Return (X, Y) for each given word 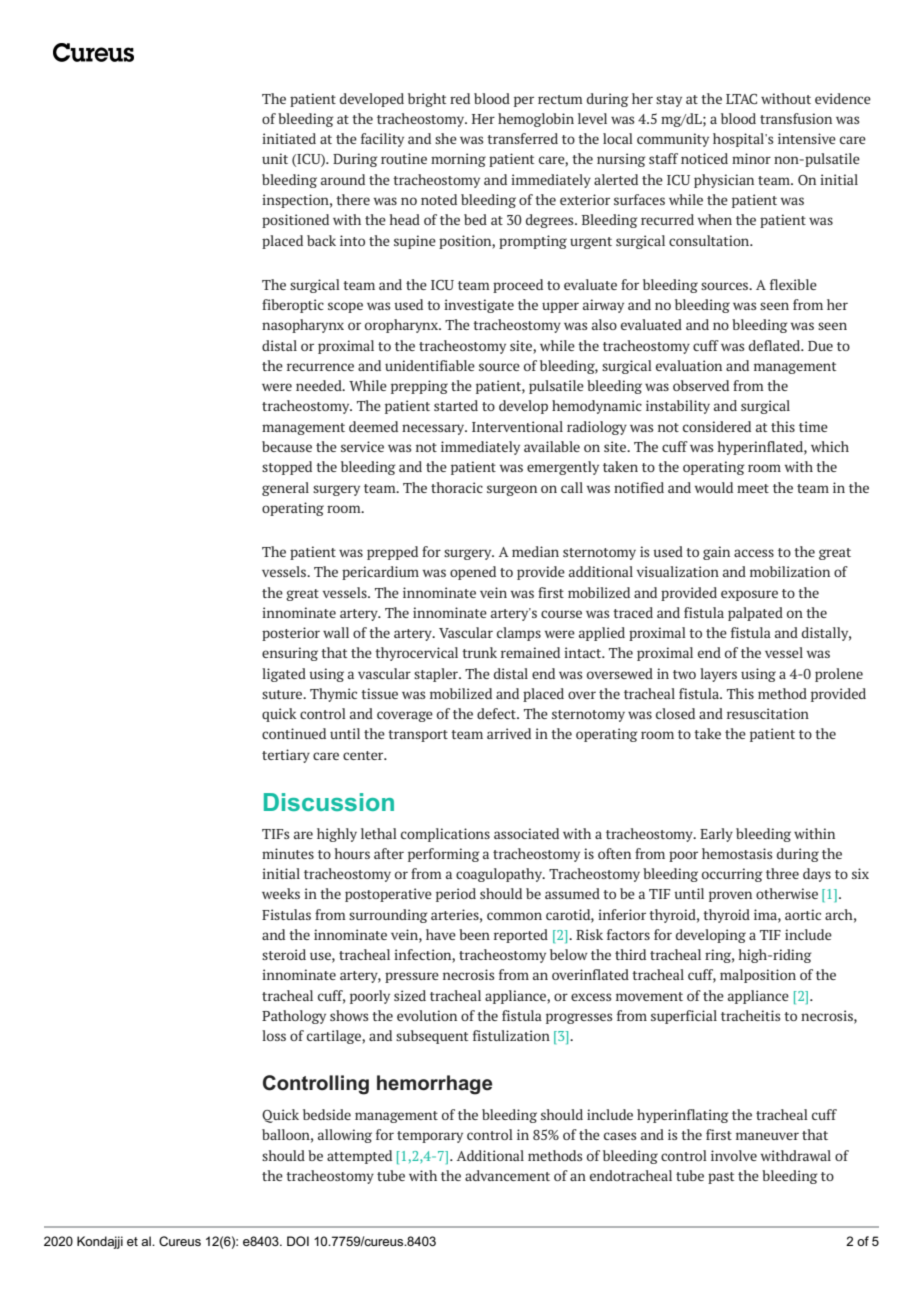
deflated (776, 345)
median (535, 551)
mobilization (790, 571)
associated (526, 833)
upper (560, 307)
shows (349, 1015)
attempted (359, 1157)
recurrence (320, 367)
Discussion (329, 802)
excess (591, 997)
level (592, 118)
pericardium (380, 573)
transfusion (796, 118)
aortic (803, 914)
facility (382, 140)
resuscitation (768, 713)
